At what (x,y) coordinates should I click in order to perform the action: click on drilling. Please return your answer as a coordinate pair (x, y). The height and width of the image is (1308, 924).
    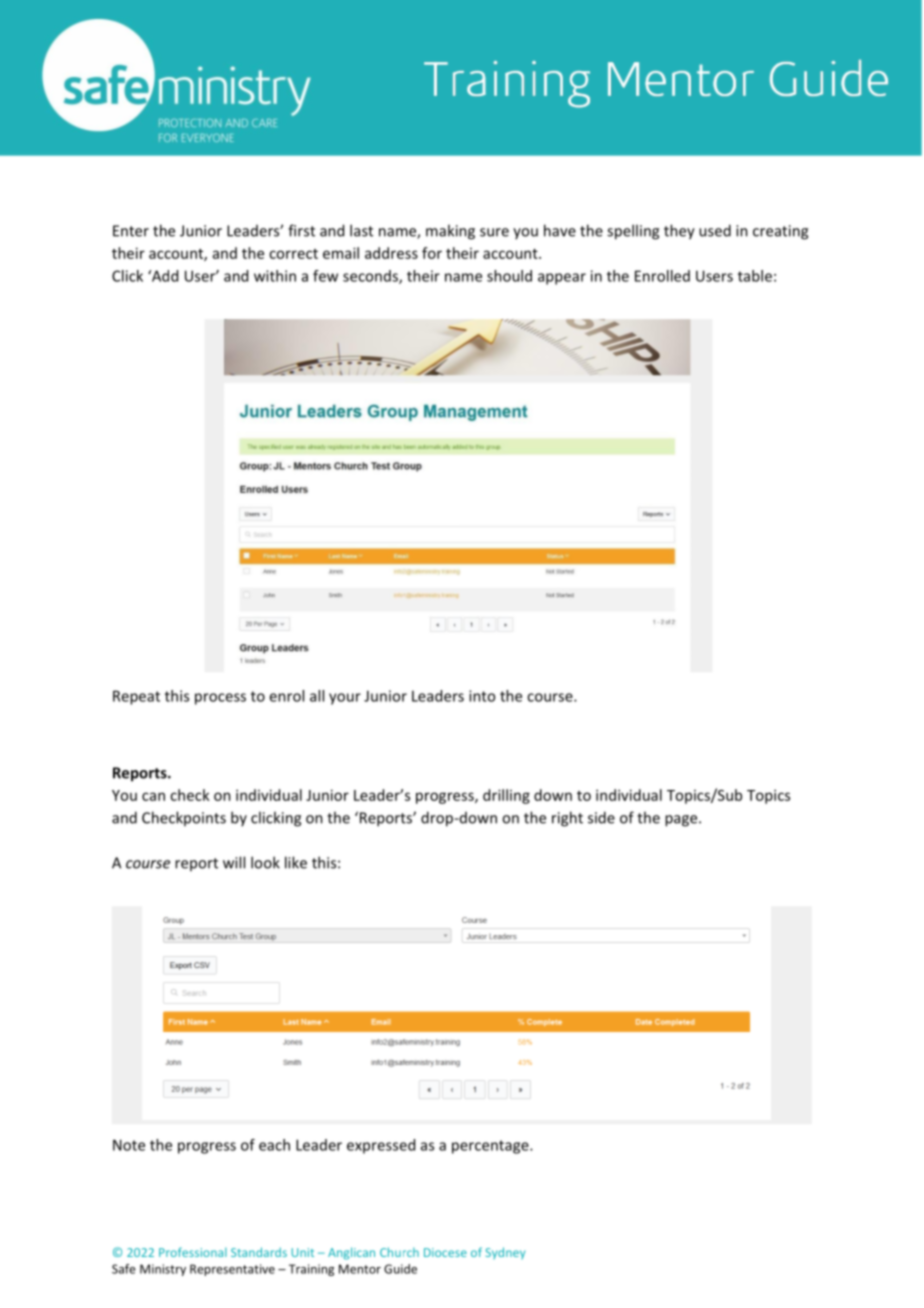
    Looking at the image, I should click on (506, 796).
